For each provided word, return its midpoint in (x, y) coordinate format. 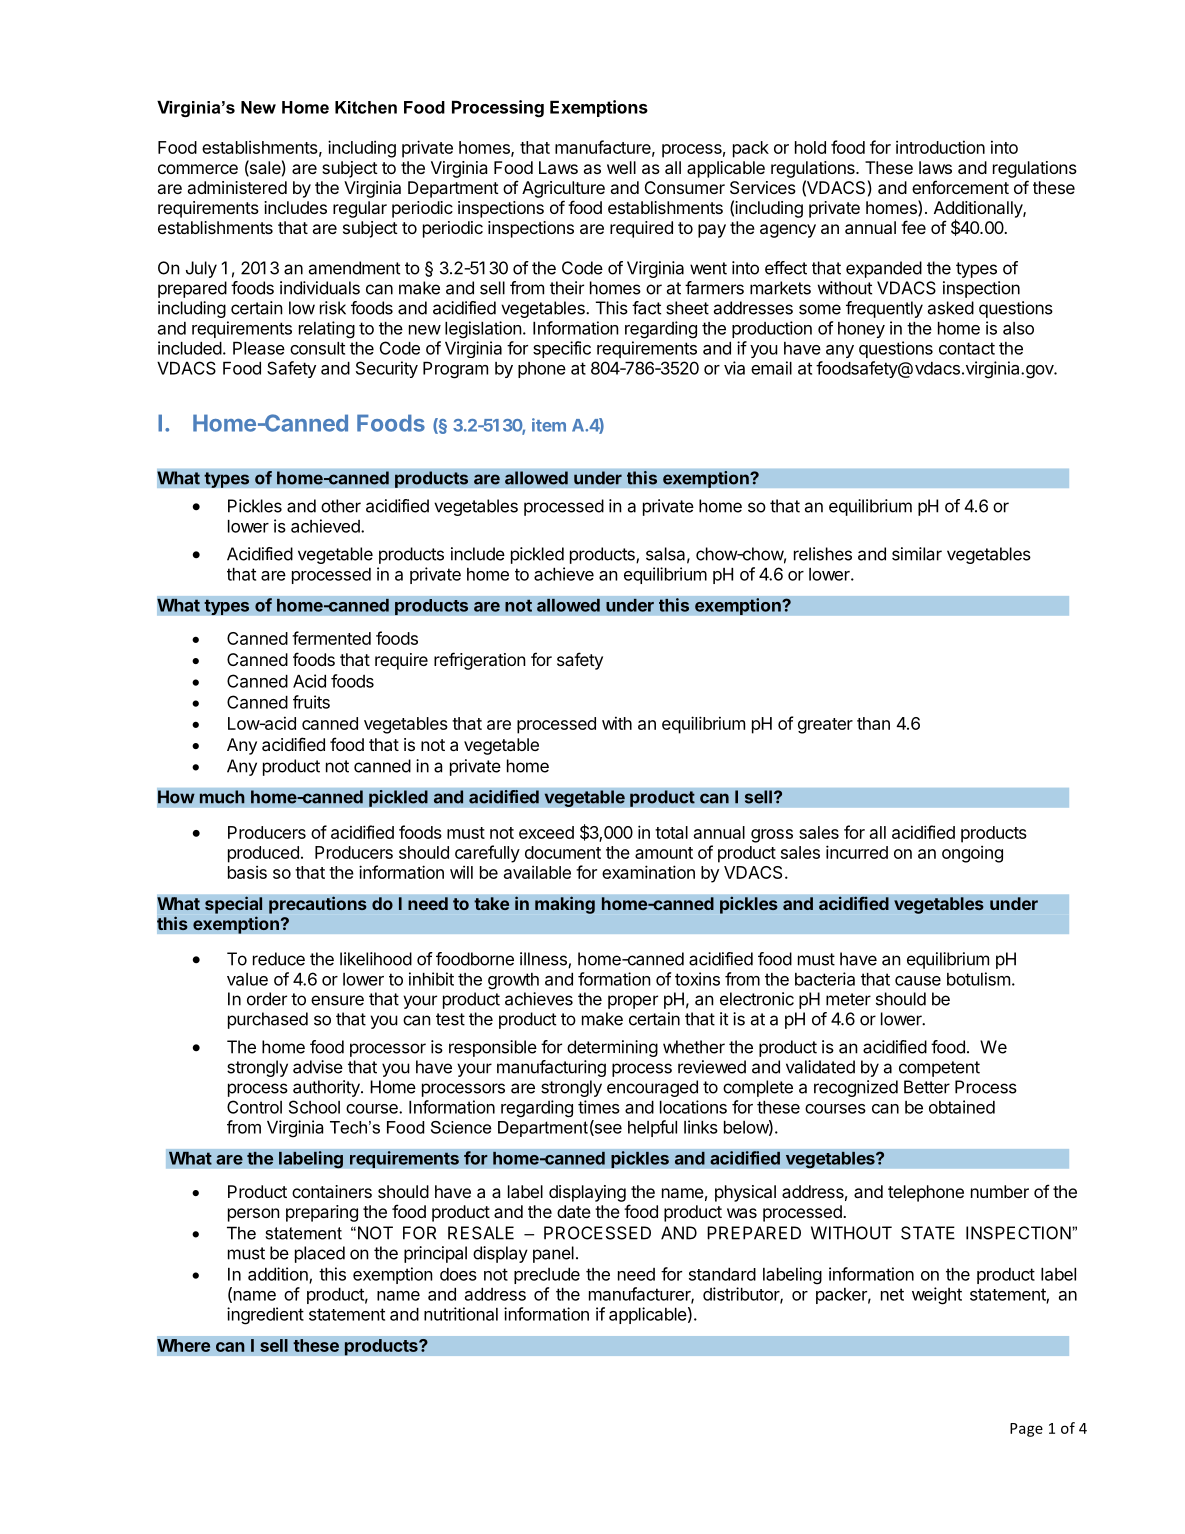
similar (917, 554)
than (873, 723)
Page (1026, 1430)
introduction (940, 147)
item (549, 425)
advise (318, 1067)
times (599, 1107)
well (621, 167)
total (671, 832)
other (341, 506)
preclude (547, 1276)
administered (237, 187)
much (222, 797)
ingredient (265, 1316)
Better (927, 1087)
